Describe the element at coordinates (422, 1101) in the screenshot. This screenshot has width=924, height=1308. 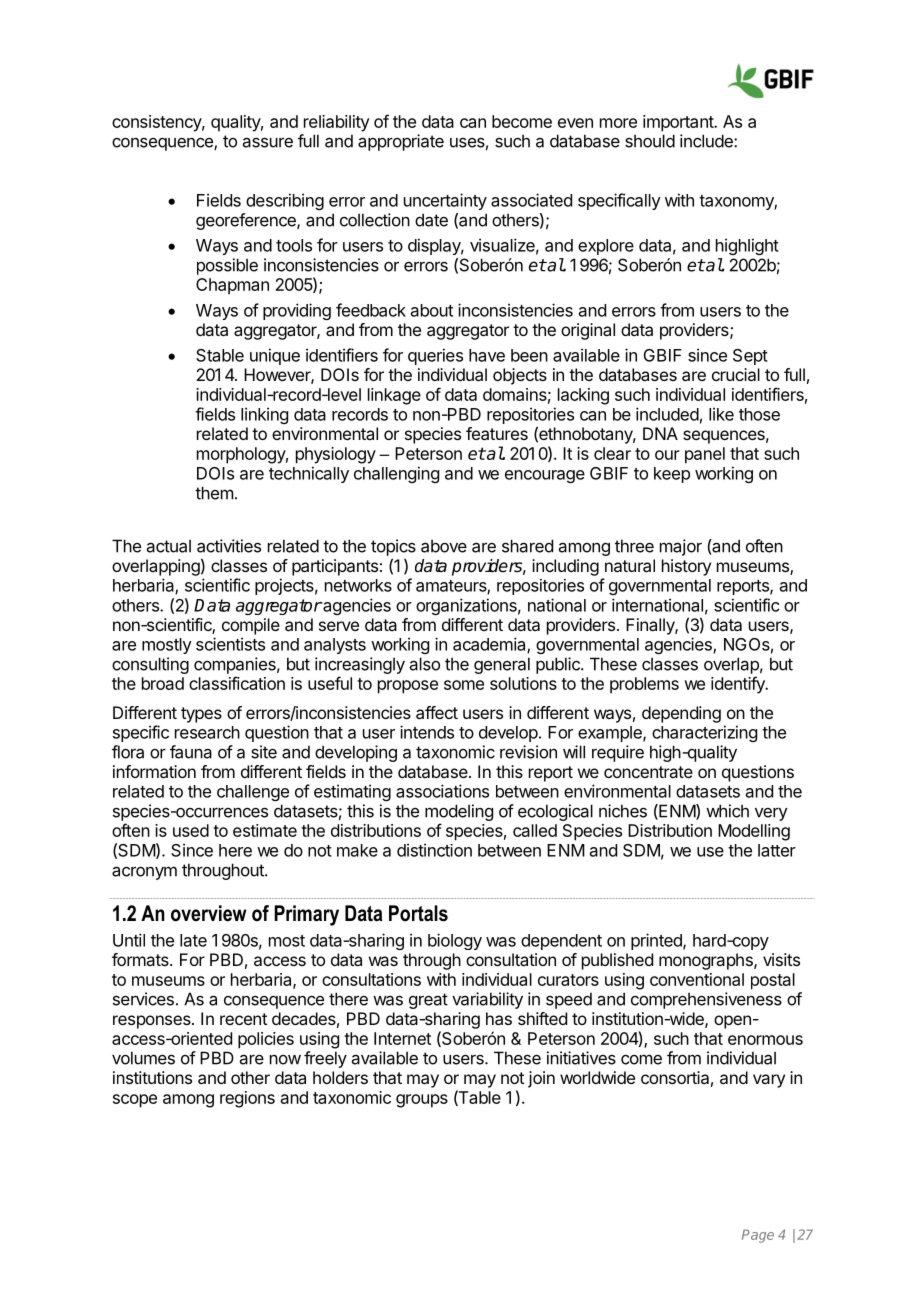
I see `groups` at that location.
